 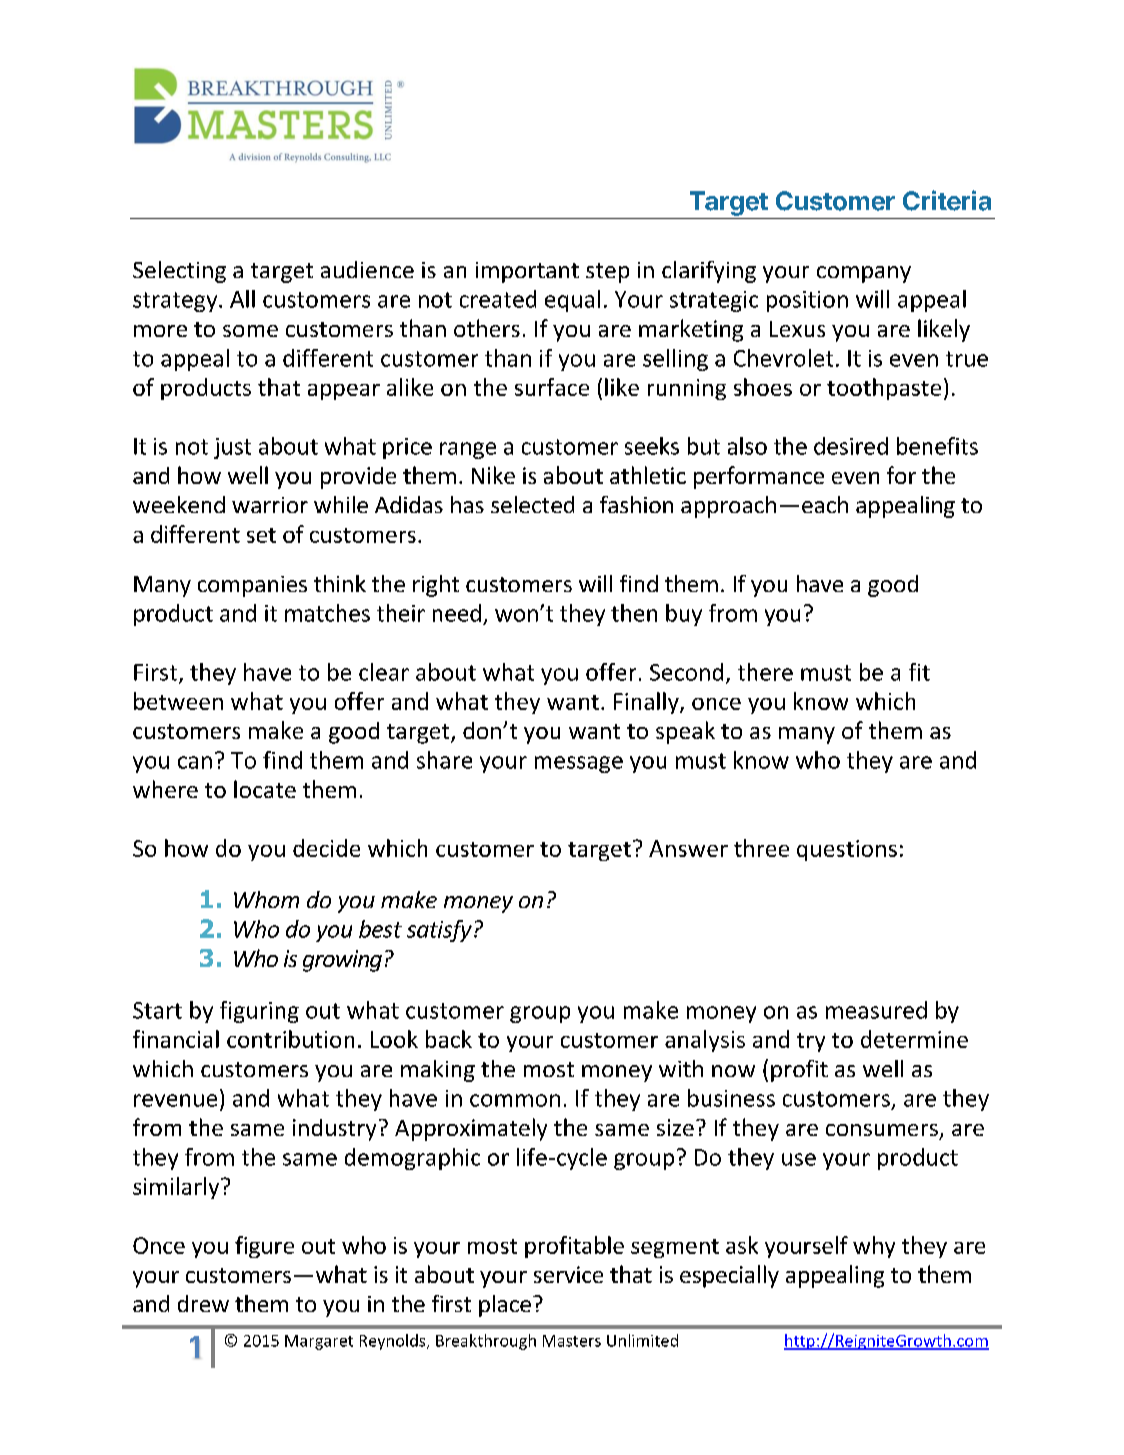 I want to click on then, so click(x=634, y=613).
